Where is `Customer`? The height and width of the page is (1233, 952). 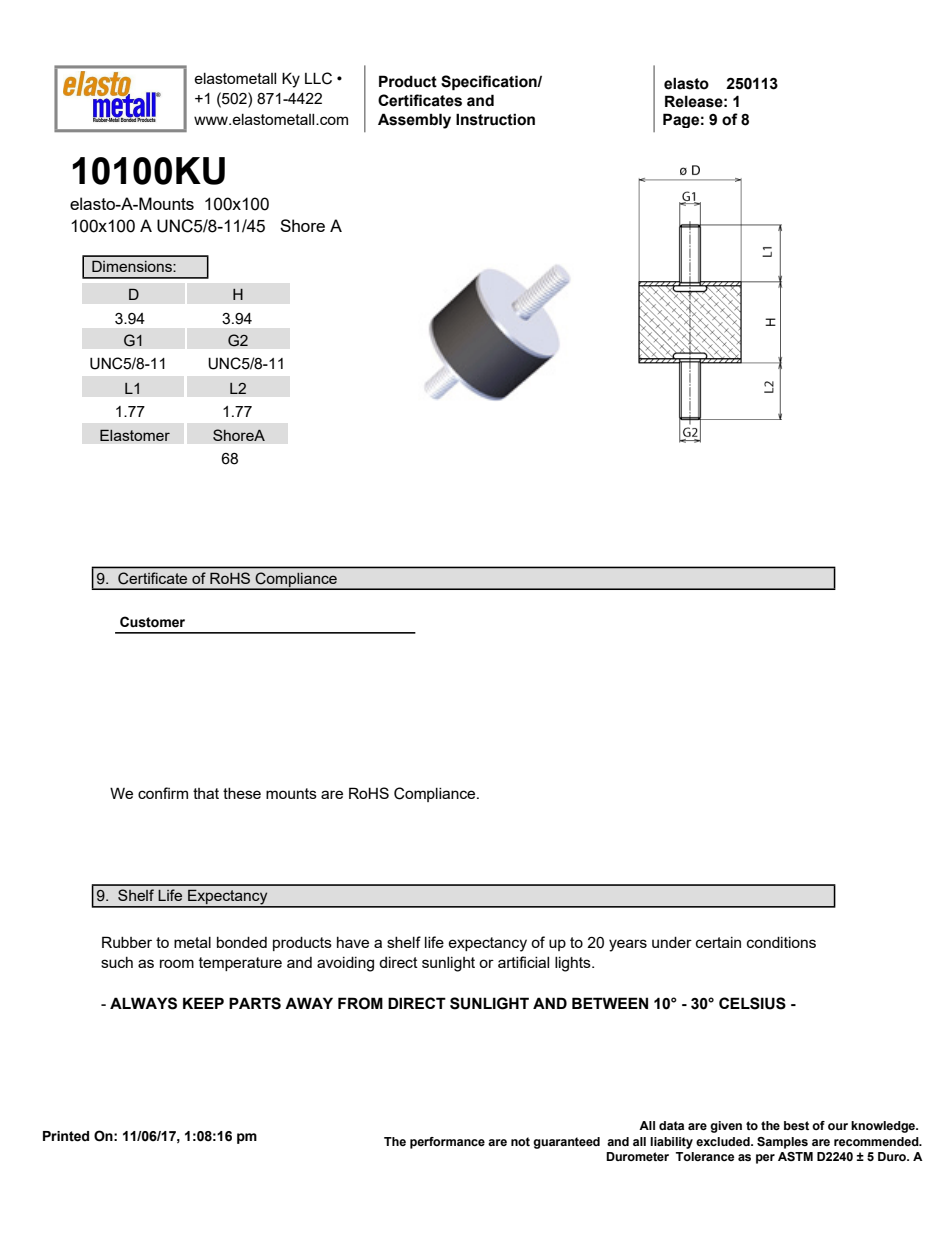
Customer is located at coordinates (152, 622).
